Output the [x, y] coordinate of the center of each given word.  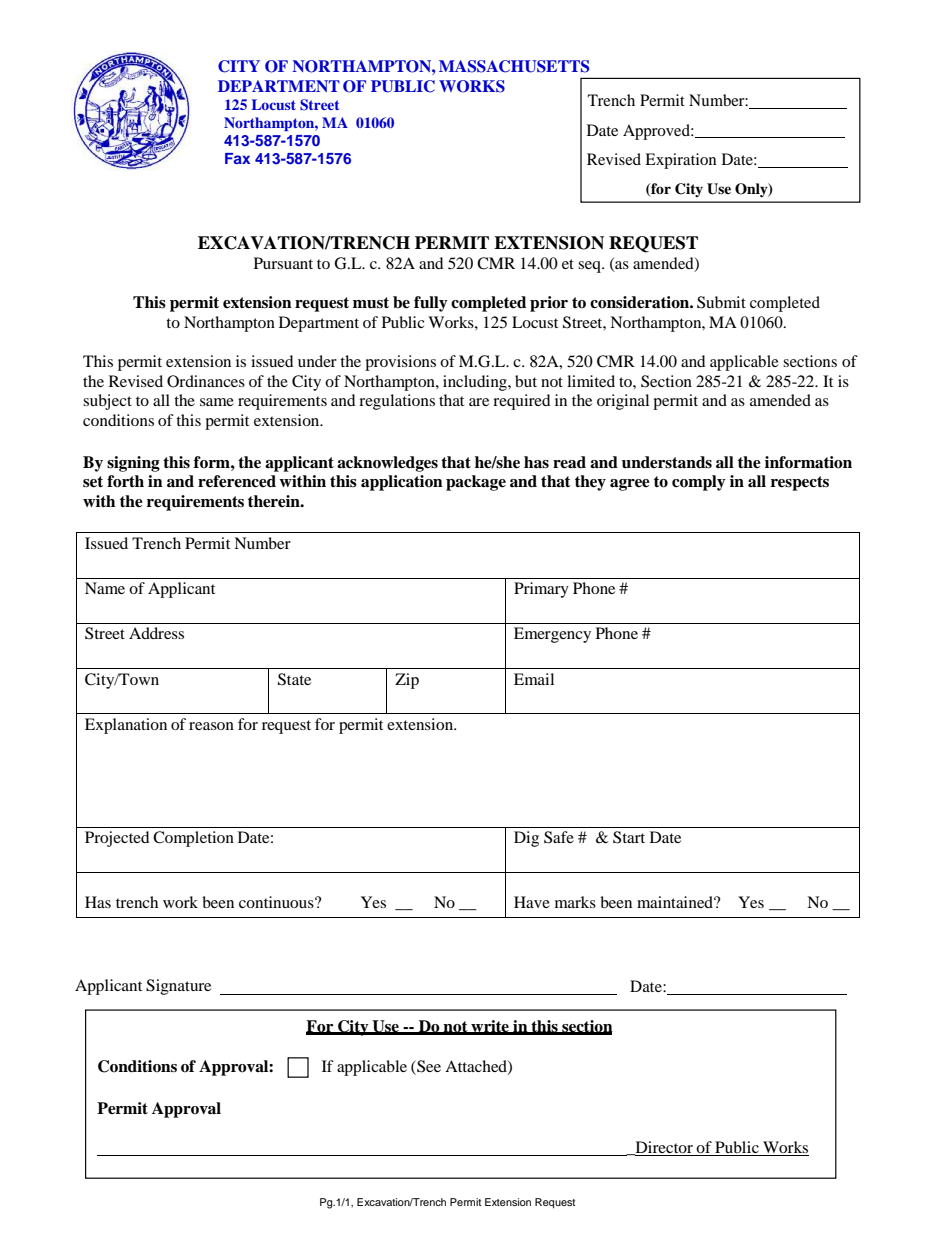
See [428, 1067]
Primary [541, 590]
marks [575, 902]
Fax [237, 158]
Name [105, 588]
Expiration [680, 161]
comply [699, 483]
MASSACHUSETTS [514, 66]
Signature [178, 987]
